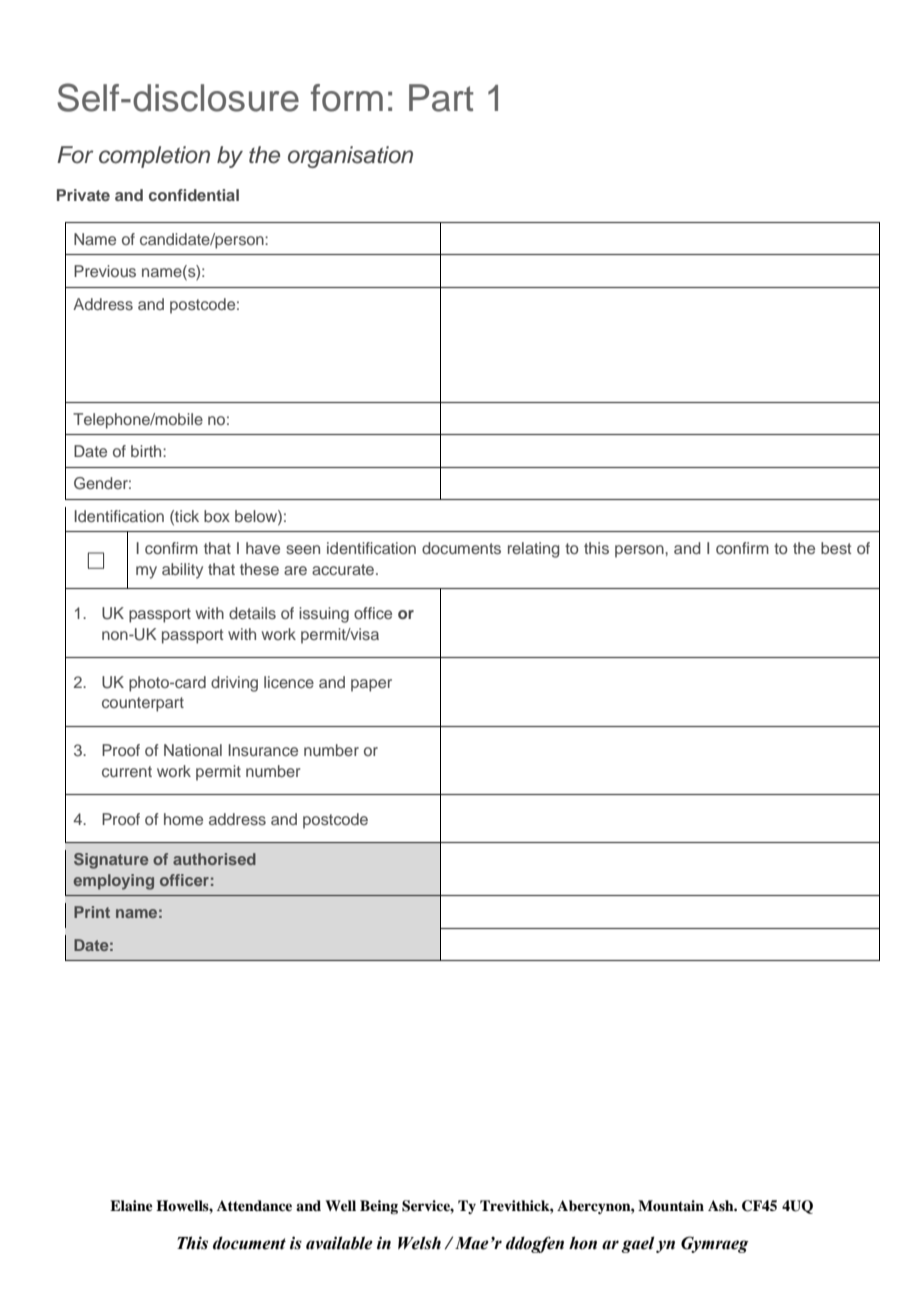 This screenshot has height=1308, width=924. What do you see at coordinates (371, 685) in the screenshot?
I see `paper` at bounding box center [371, 685].
